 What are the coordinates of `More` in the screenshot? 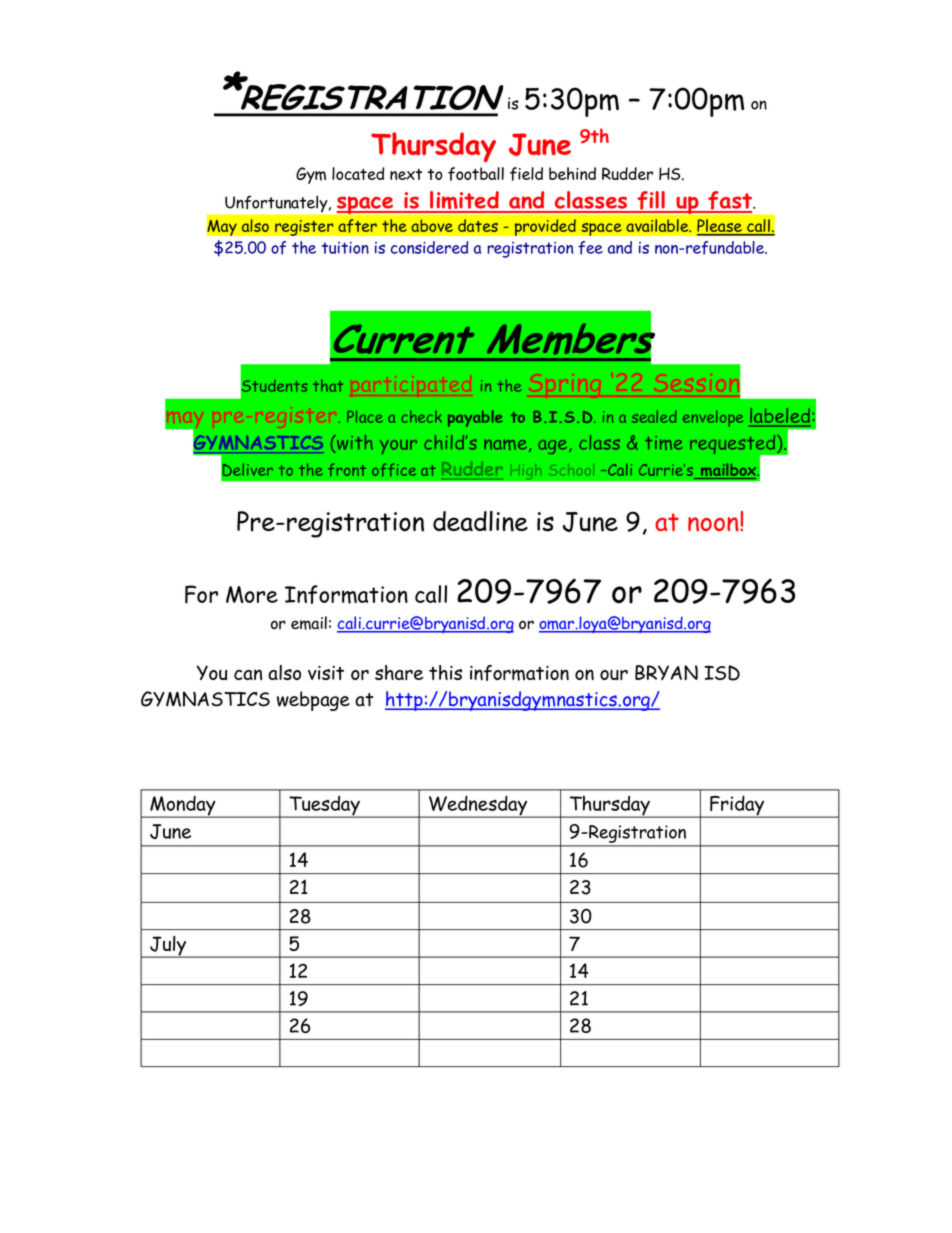 It's located at (252, 594).
